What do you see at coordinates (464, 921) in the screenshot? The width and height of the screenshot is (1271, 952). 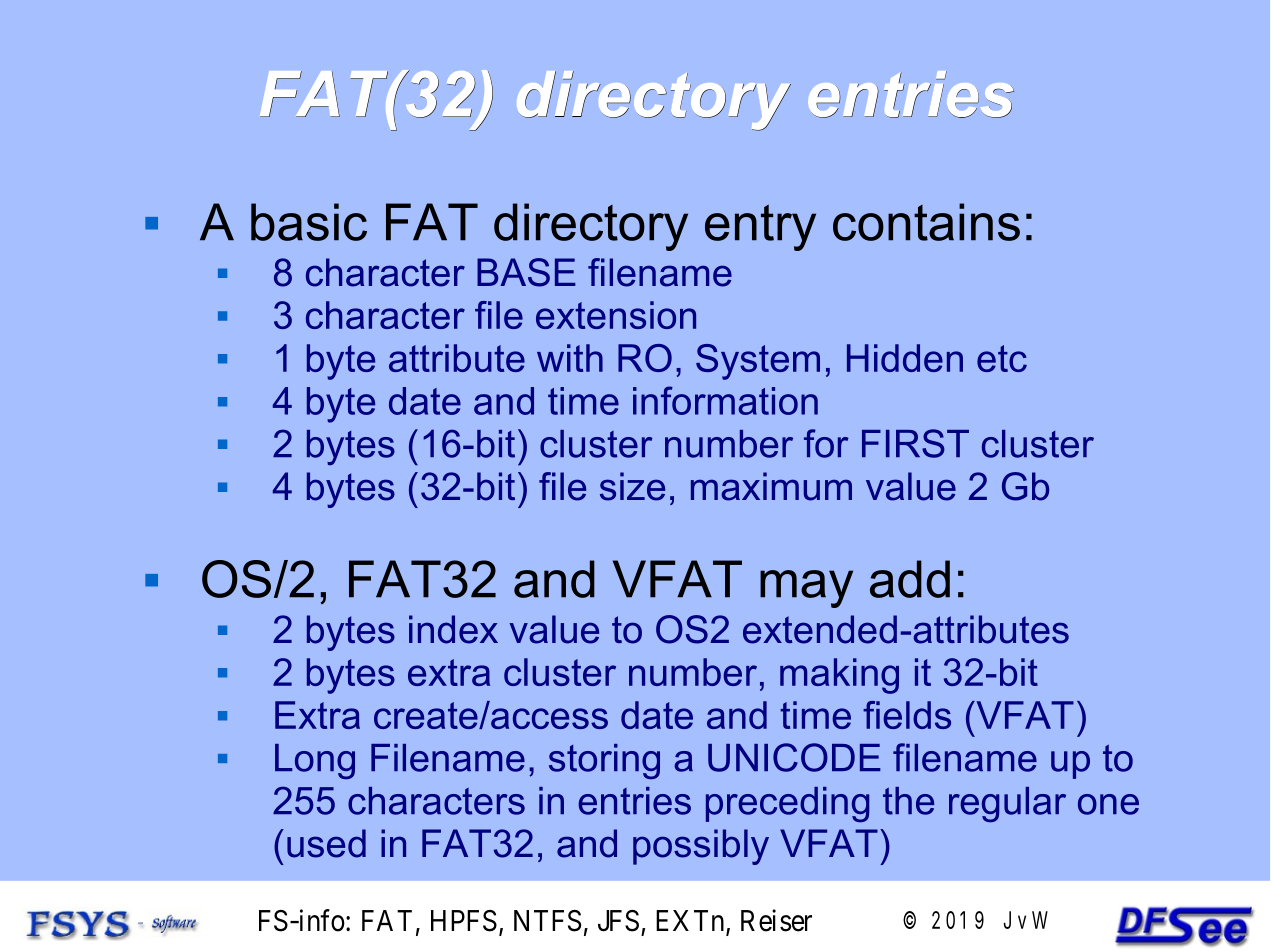 I see `HPFS` at bounding box center [464, 921].
